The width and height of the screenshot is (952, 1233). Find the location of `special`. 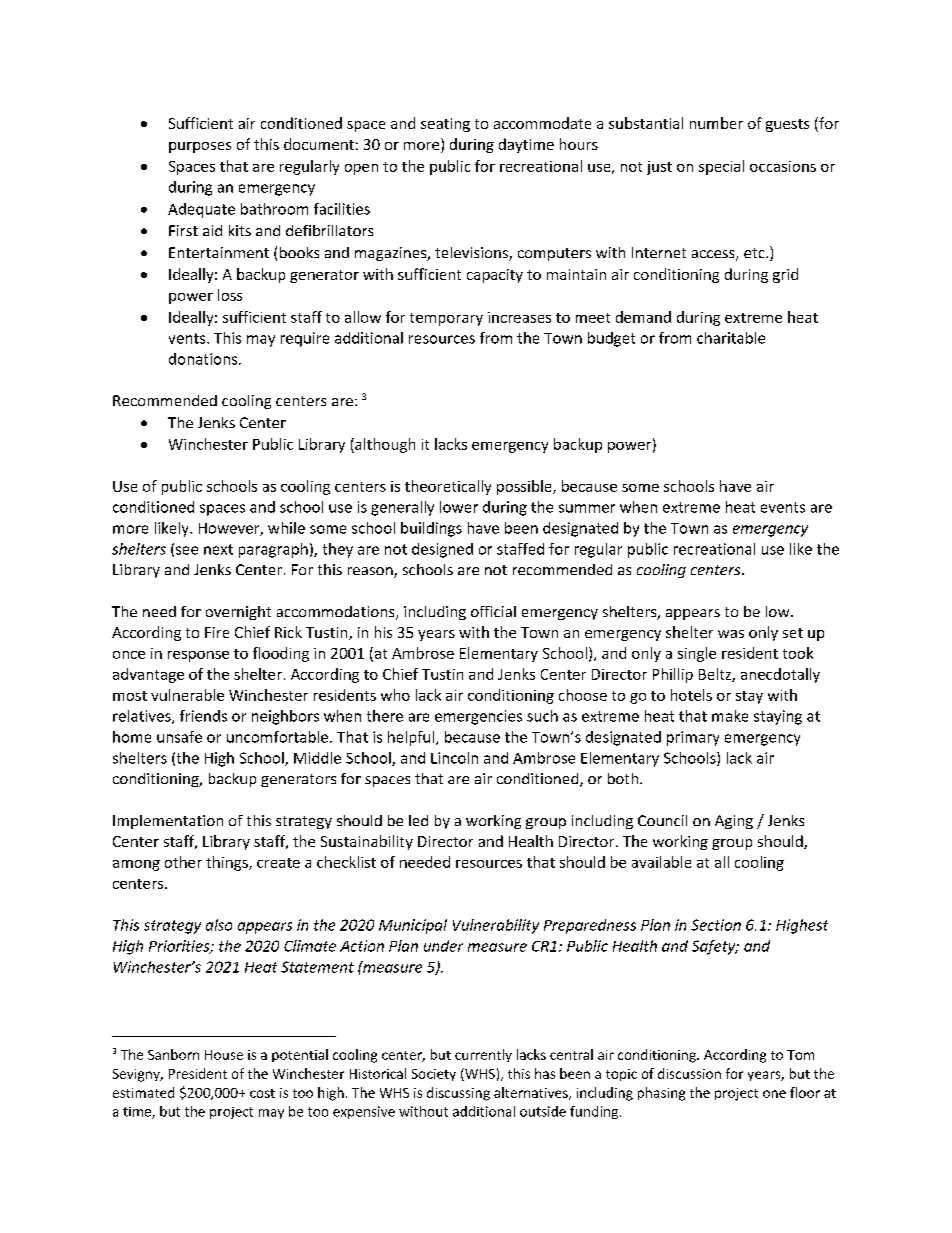

special is located at coordinates (721, 167).
